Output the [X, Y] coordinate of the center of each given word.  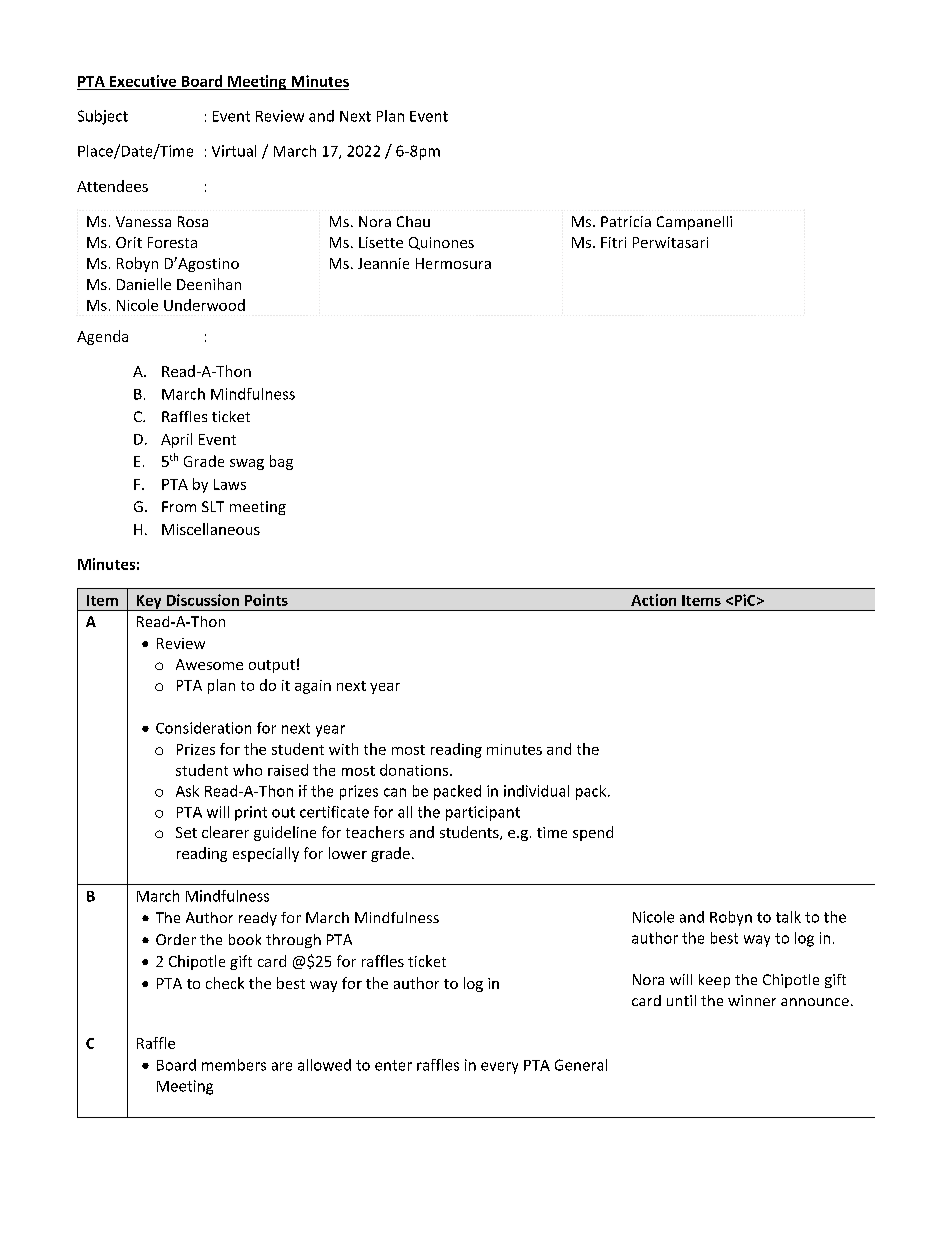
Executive [143, 81]
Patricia [626, 221]
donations [414, 770]
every [499, 1068]
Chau [413, 221]
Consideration [203, 728]
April [176, 440]
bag [281, 462]
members [234, 1065]
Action [653, 600]
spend [593, 833]
